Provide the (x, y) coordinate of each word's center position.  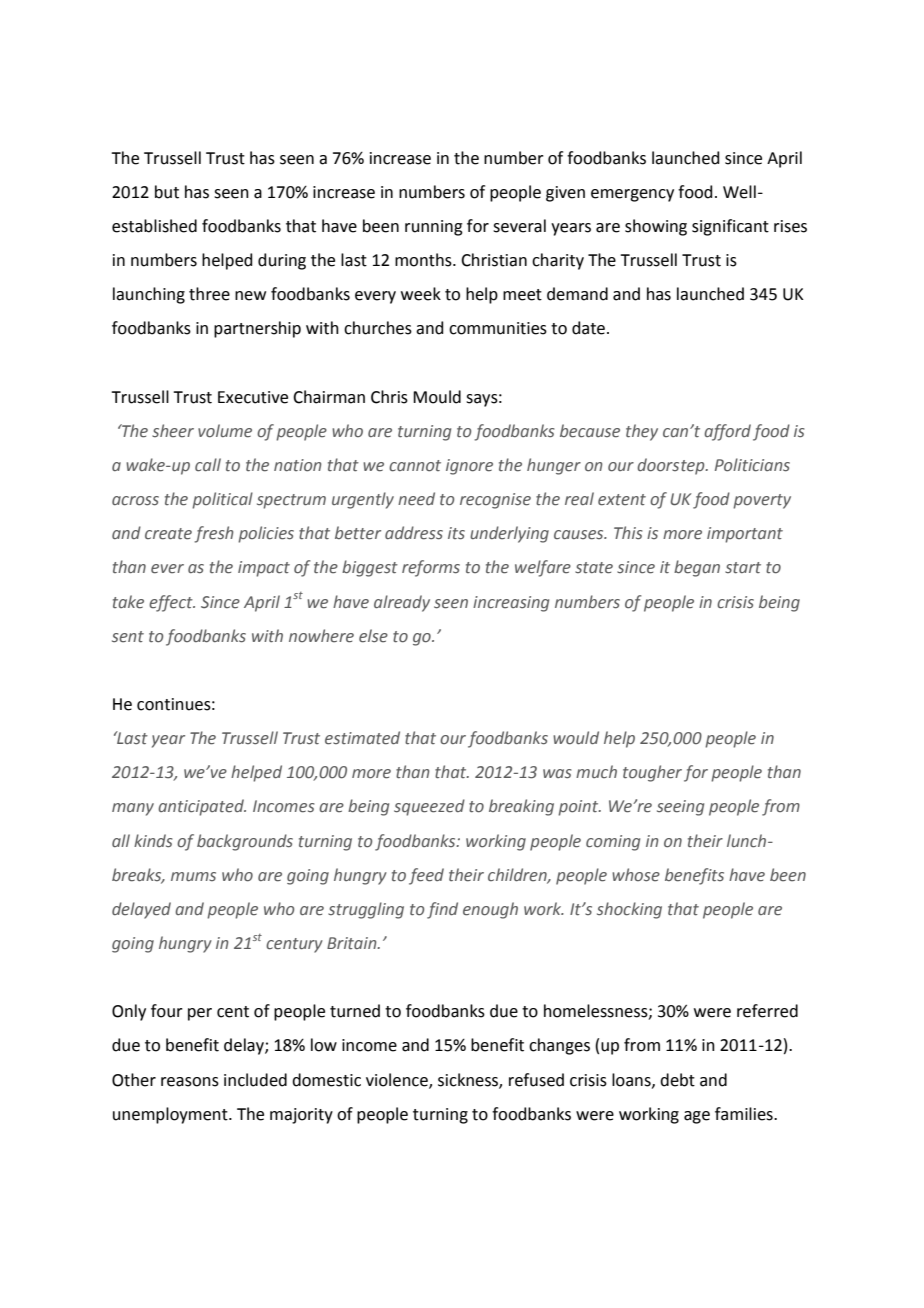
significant (730, 227)
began (697, 568)
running (434, 228)
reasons (190, 1082)
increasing (511, 604)
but (167, 192)
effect (172, 603)
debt (677, 1080)
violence (398, 1080)
